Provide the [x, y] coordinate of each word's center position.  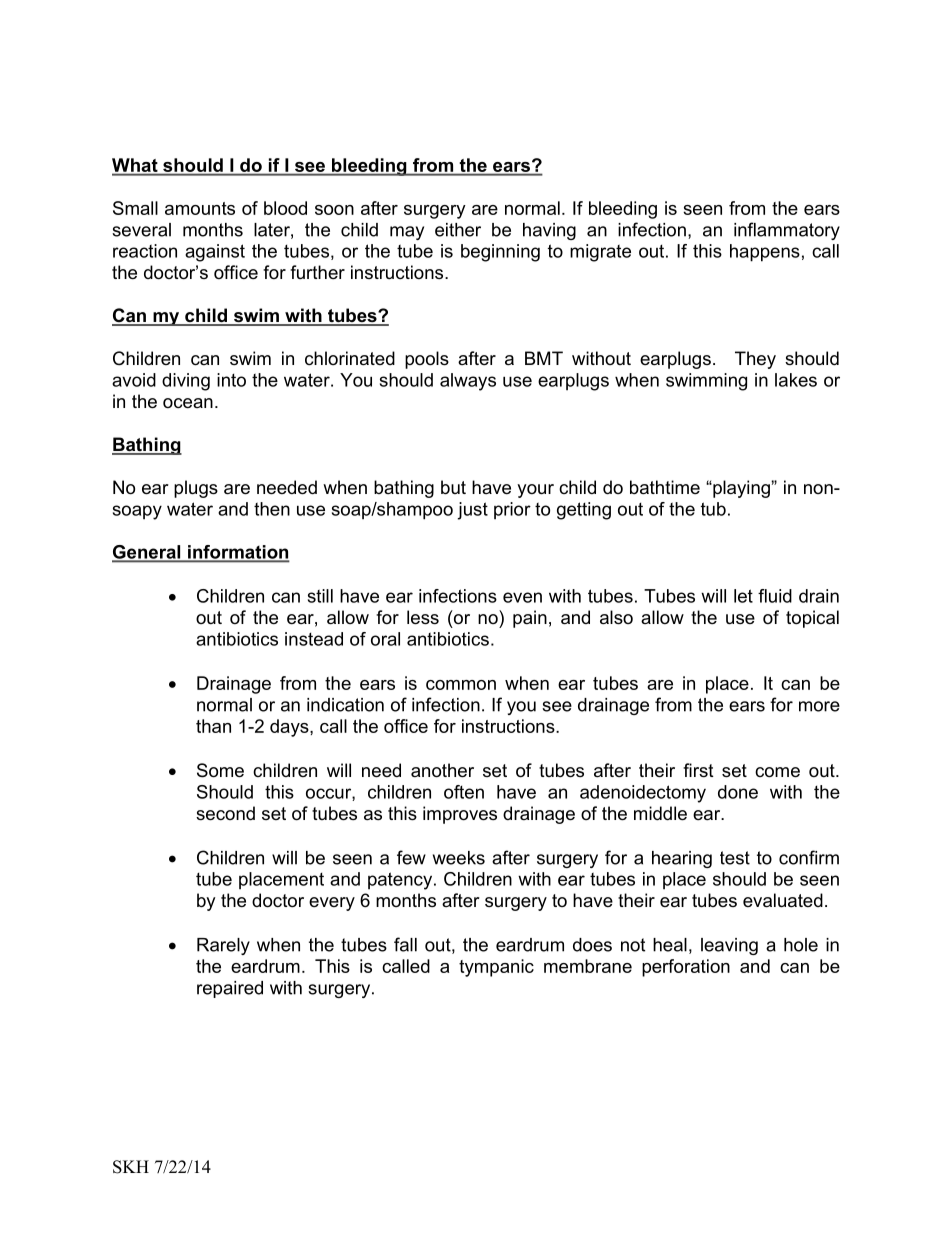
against [215, 253]
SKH [131, 1167]
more [819, 706]
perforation [686, 968]
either [458, 230]
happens [765, 253]
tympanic [496, 968]
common [461, 685]
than [213, 726]
